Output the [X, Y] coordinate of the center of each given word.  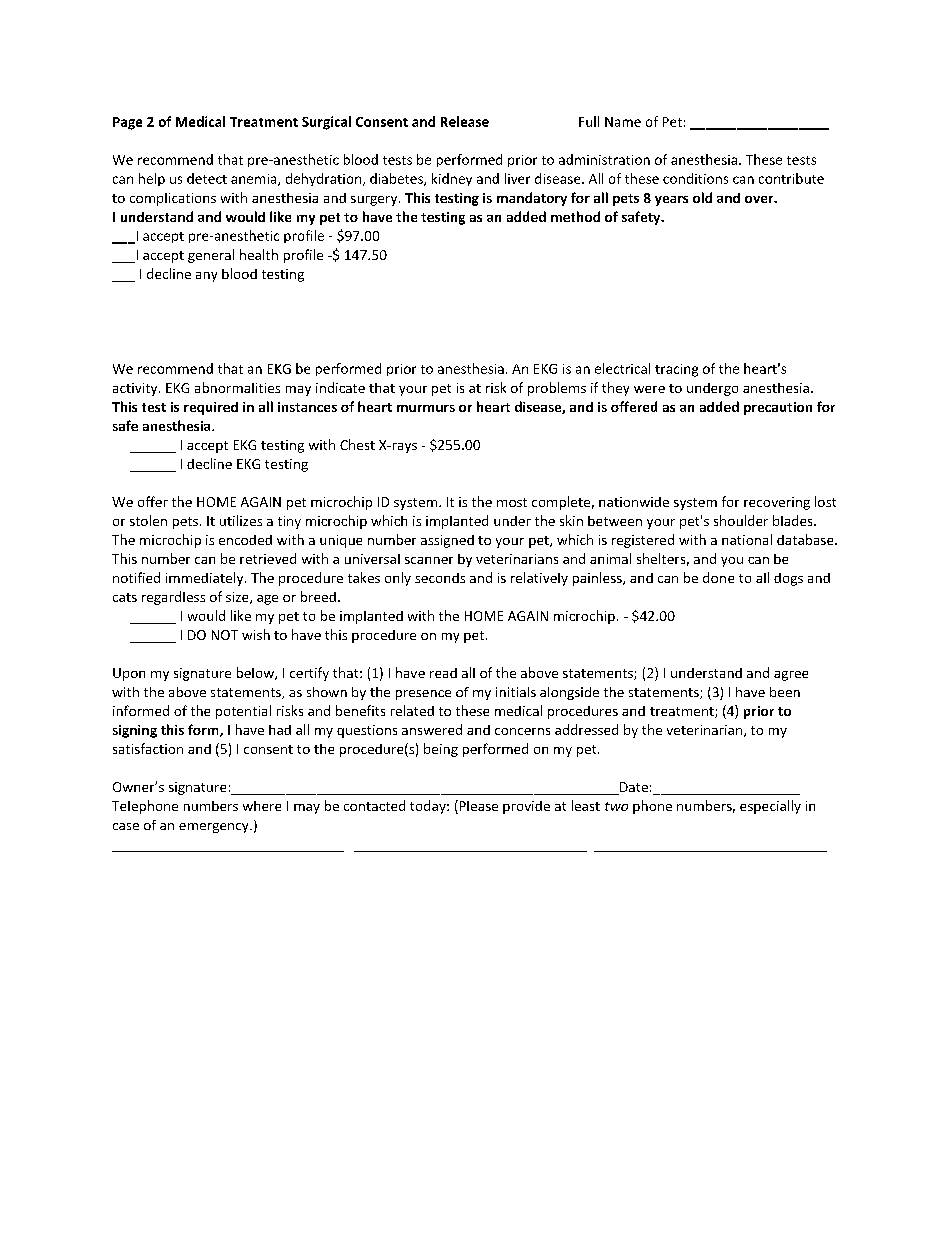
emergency [215, 828]
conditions [695, 178]
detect [207, 178]
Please [477, 807]
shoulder [741, 520]
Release [465, 121]
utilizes [241, 520]
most [512, 502]
